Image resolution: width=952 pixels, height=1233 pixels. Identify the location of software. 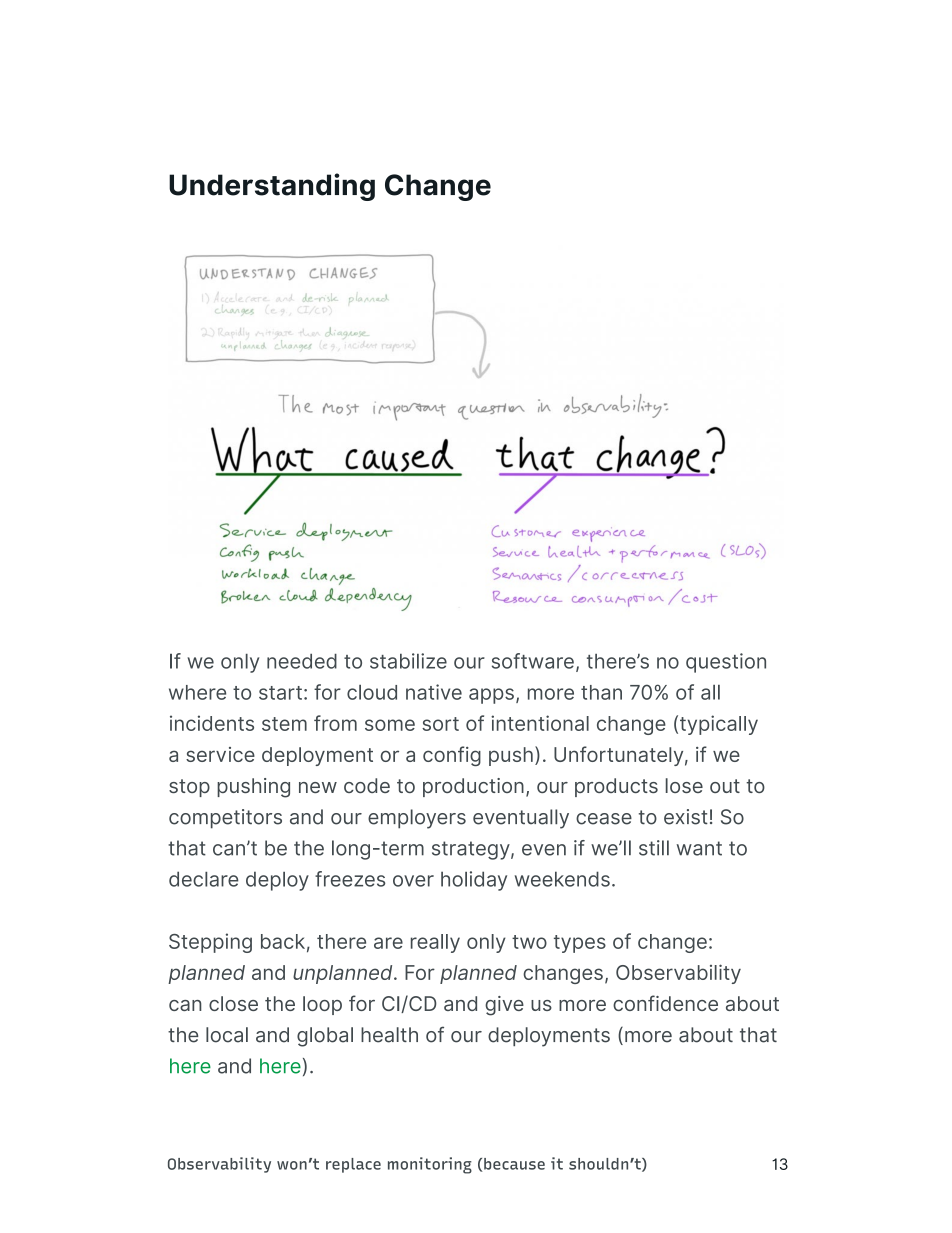
(533, 661).
